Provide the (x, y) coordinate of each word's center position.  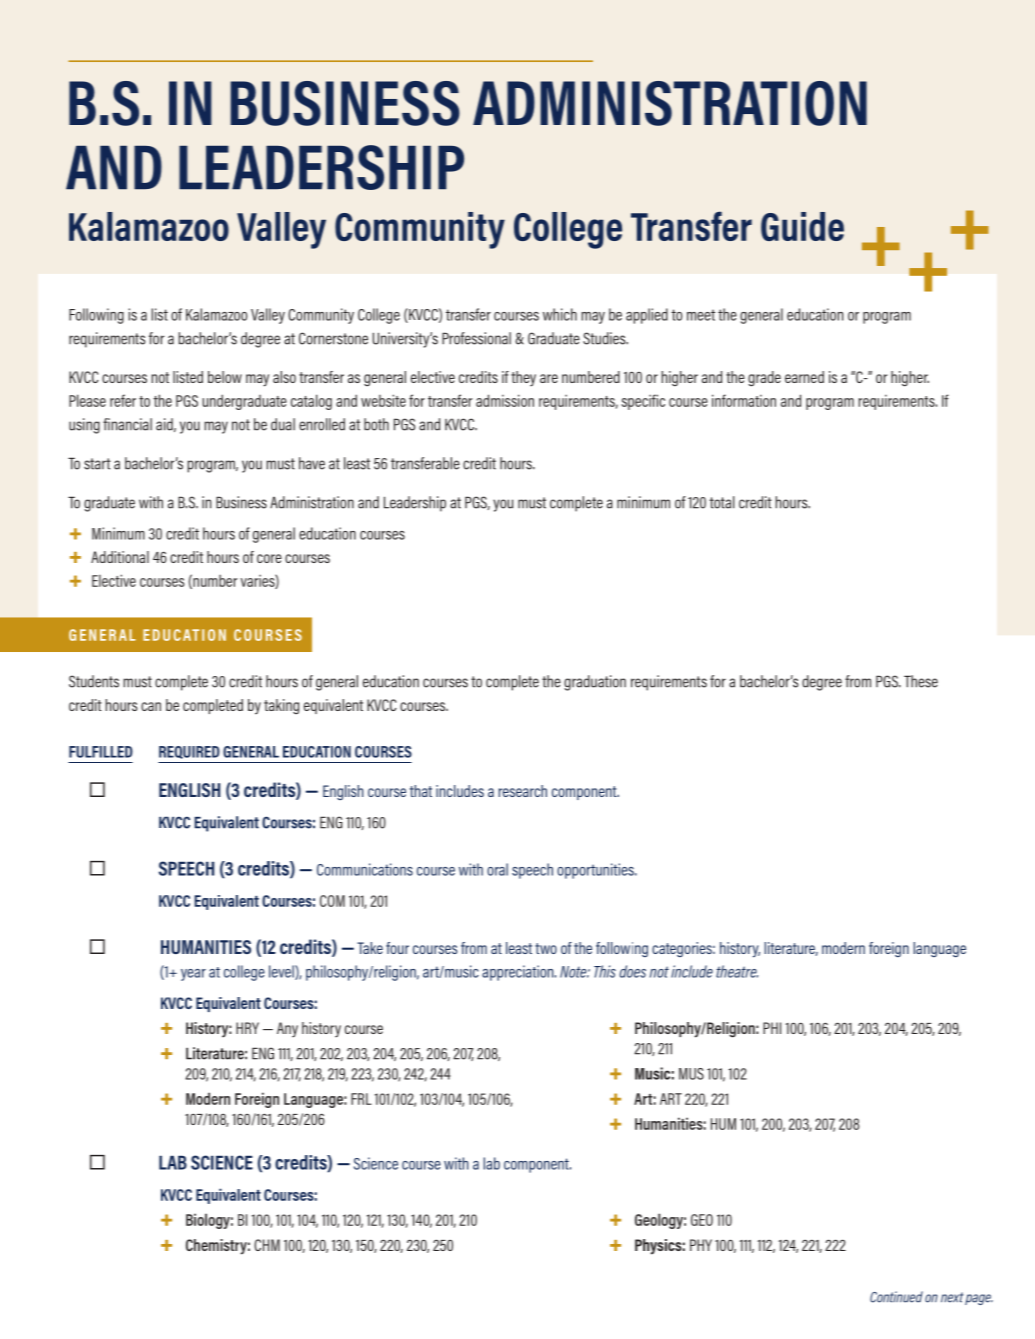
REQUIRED (189, 752)
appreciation (519, 973)
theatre (737, 971)
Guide (802, 226)
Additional (120, 557)
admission (505, 400)
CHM (267, 1245)
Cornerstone (333, 338)
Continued (896, 1297)
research (522, 791)
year (193, 975)
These (921, 681)
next (952, 1297)
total (722, 502)
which (560, 314)
